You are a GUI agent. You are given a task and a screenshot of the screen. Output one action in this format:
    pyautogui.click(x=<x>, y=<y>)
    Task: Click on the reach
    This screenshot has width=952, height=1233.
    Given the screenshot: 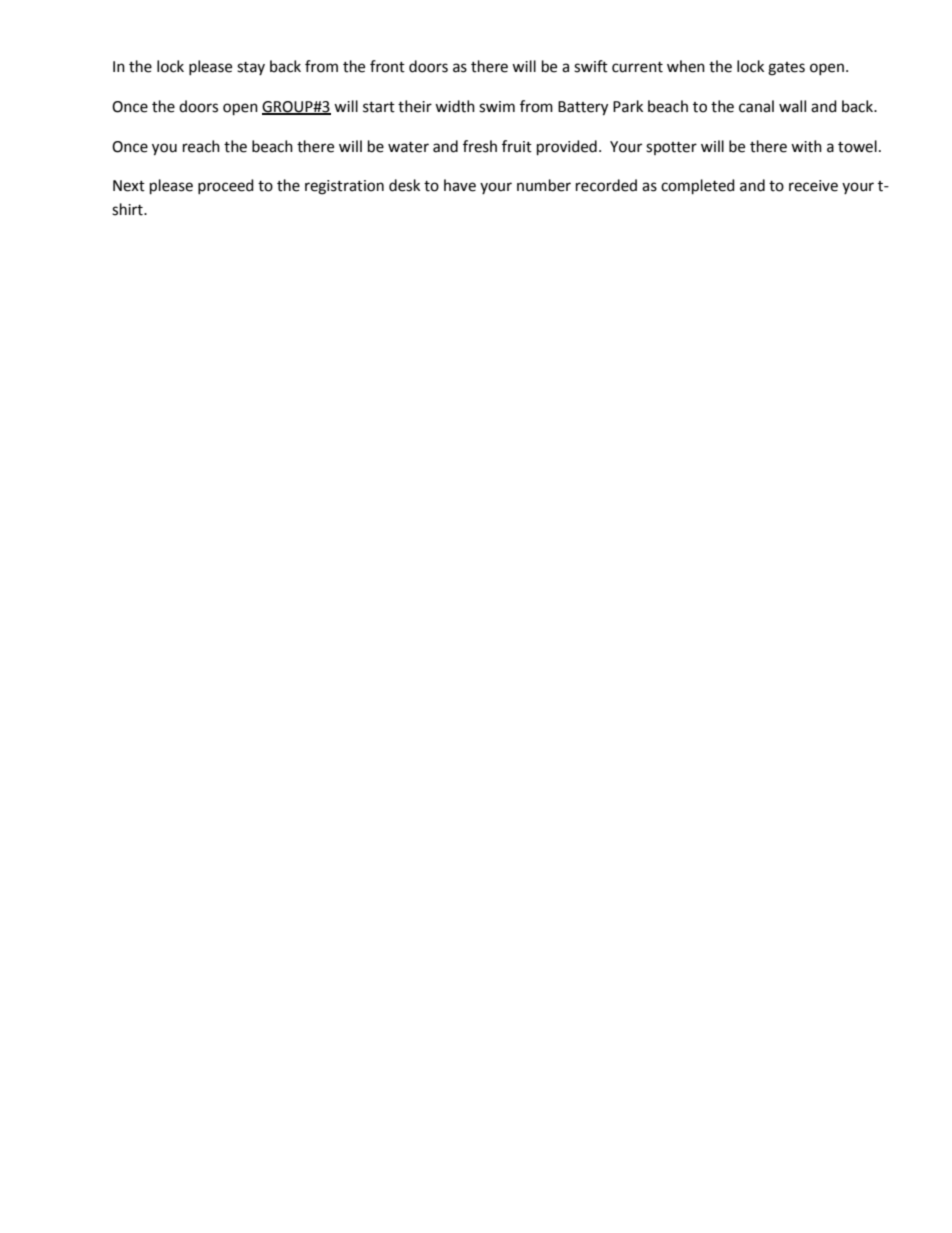 What is the action you would take?
    pyautogui.click(x=201, y=146)
